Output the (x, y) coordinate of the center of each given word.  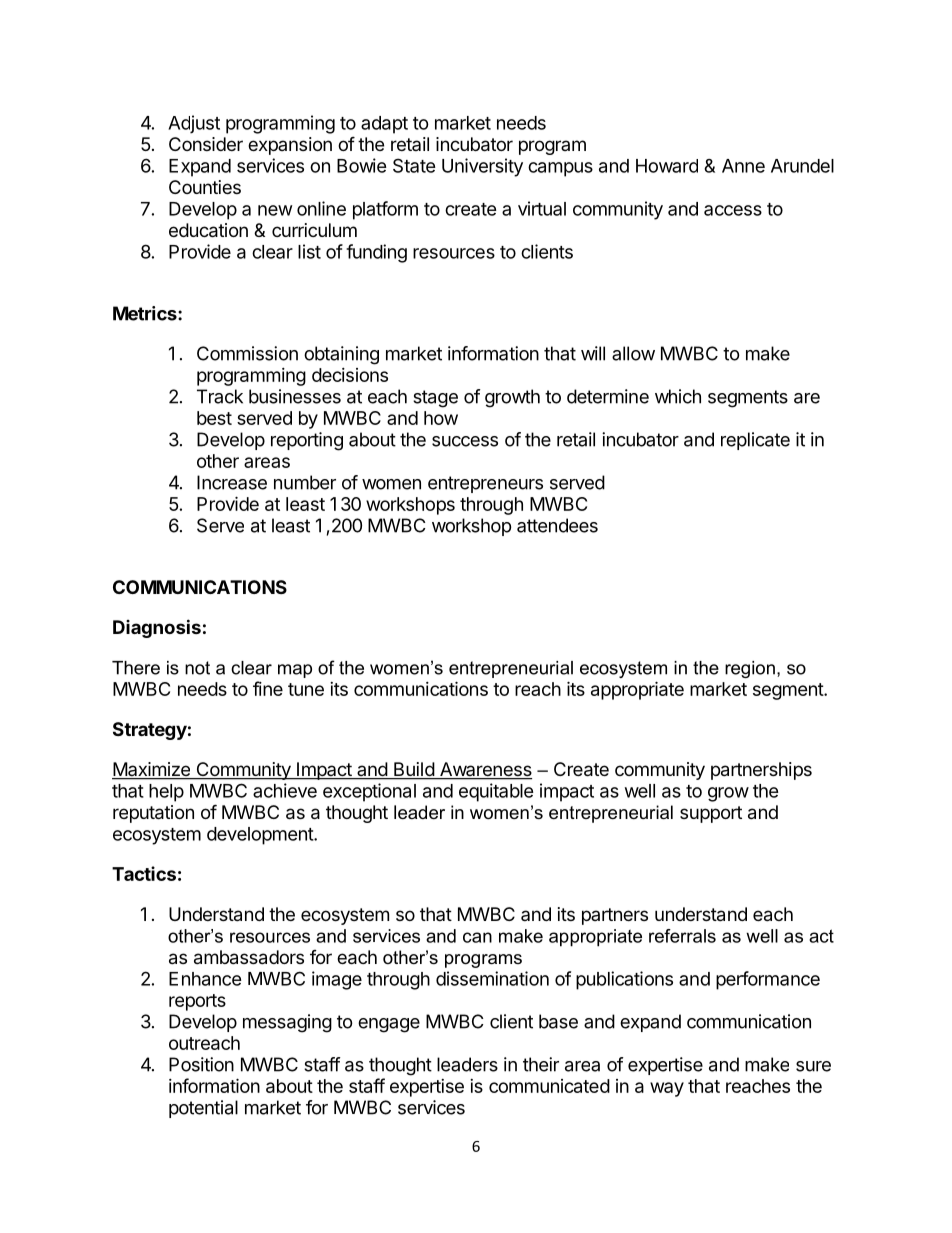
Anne (743, 166)
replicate (755, 441)
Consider (206, 144)
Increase (232, 482)
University (482, 167)
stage (435, 399)
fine (268, 688)
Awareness (484, 770)
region (750, 669)
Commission (247, 353)
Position (201, 1064)
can (477, 937)
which (678, 396)
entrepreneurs (485, 484)
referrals (682, 936)
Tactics (144, 873)
